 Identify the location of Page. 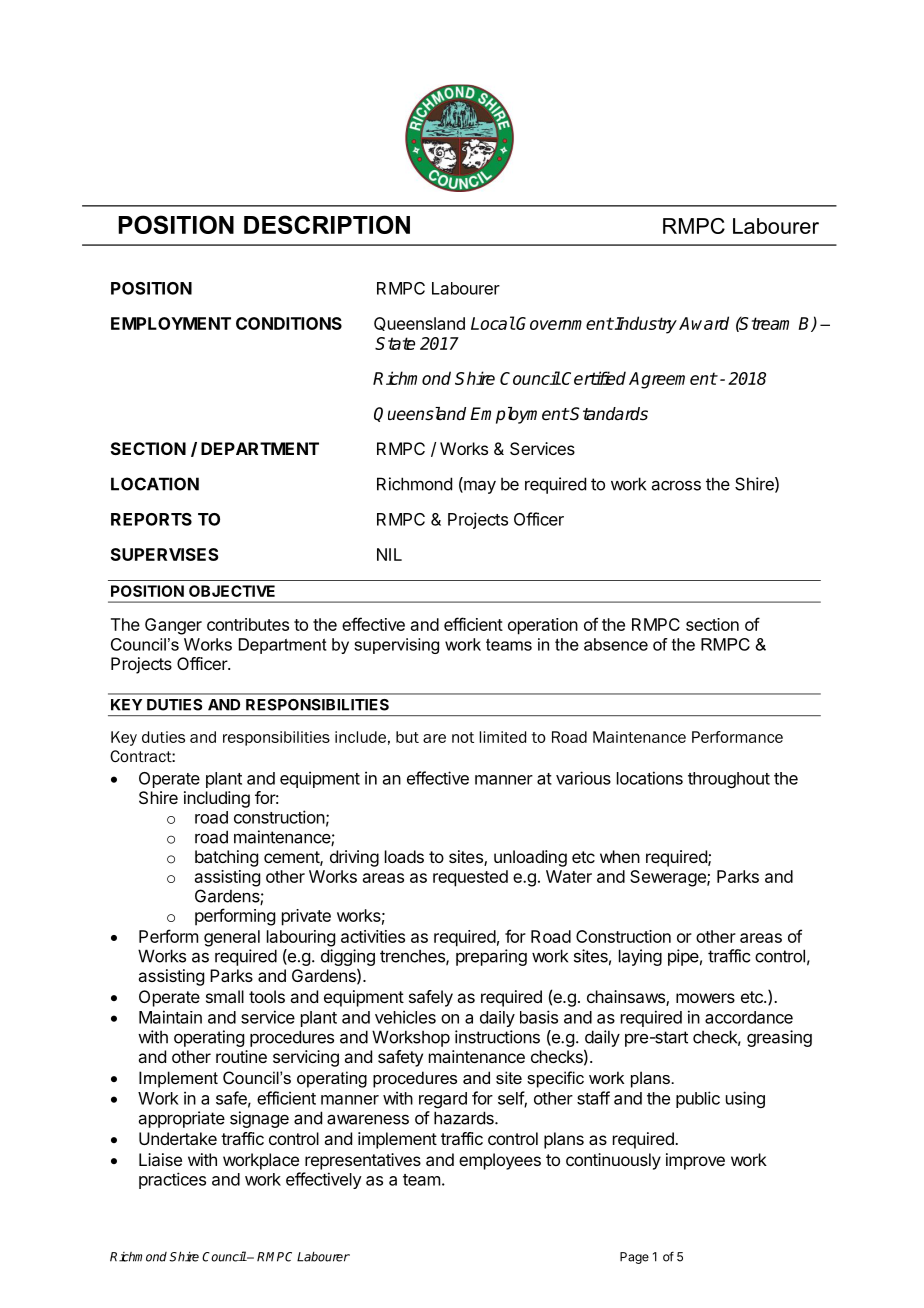
(634, 1258).
